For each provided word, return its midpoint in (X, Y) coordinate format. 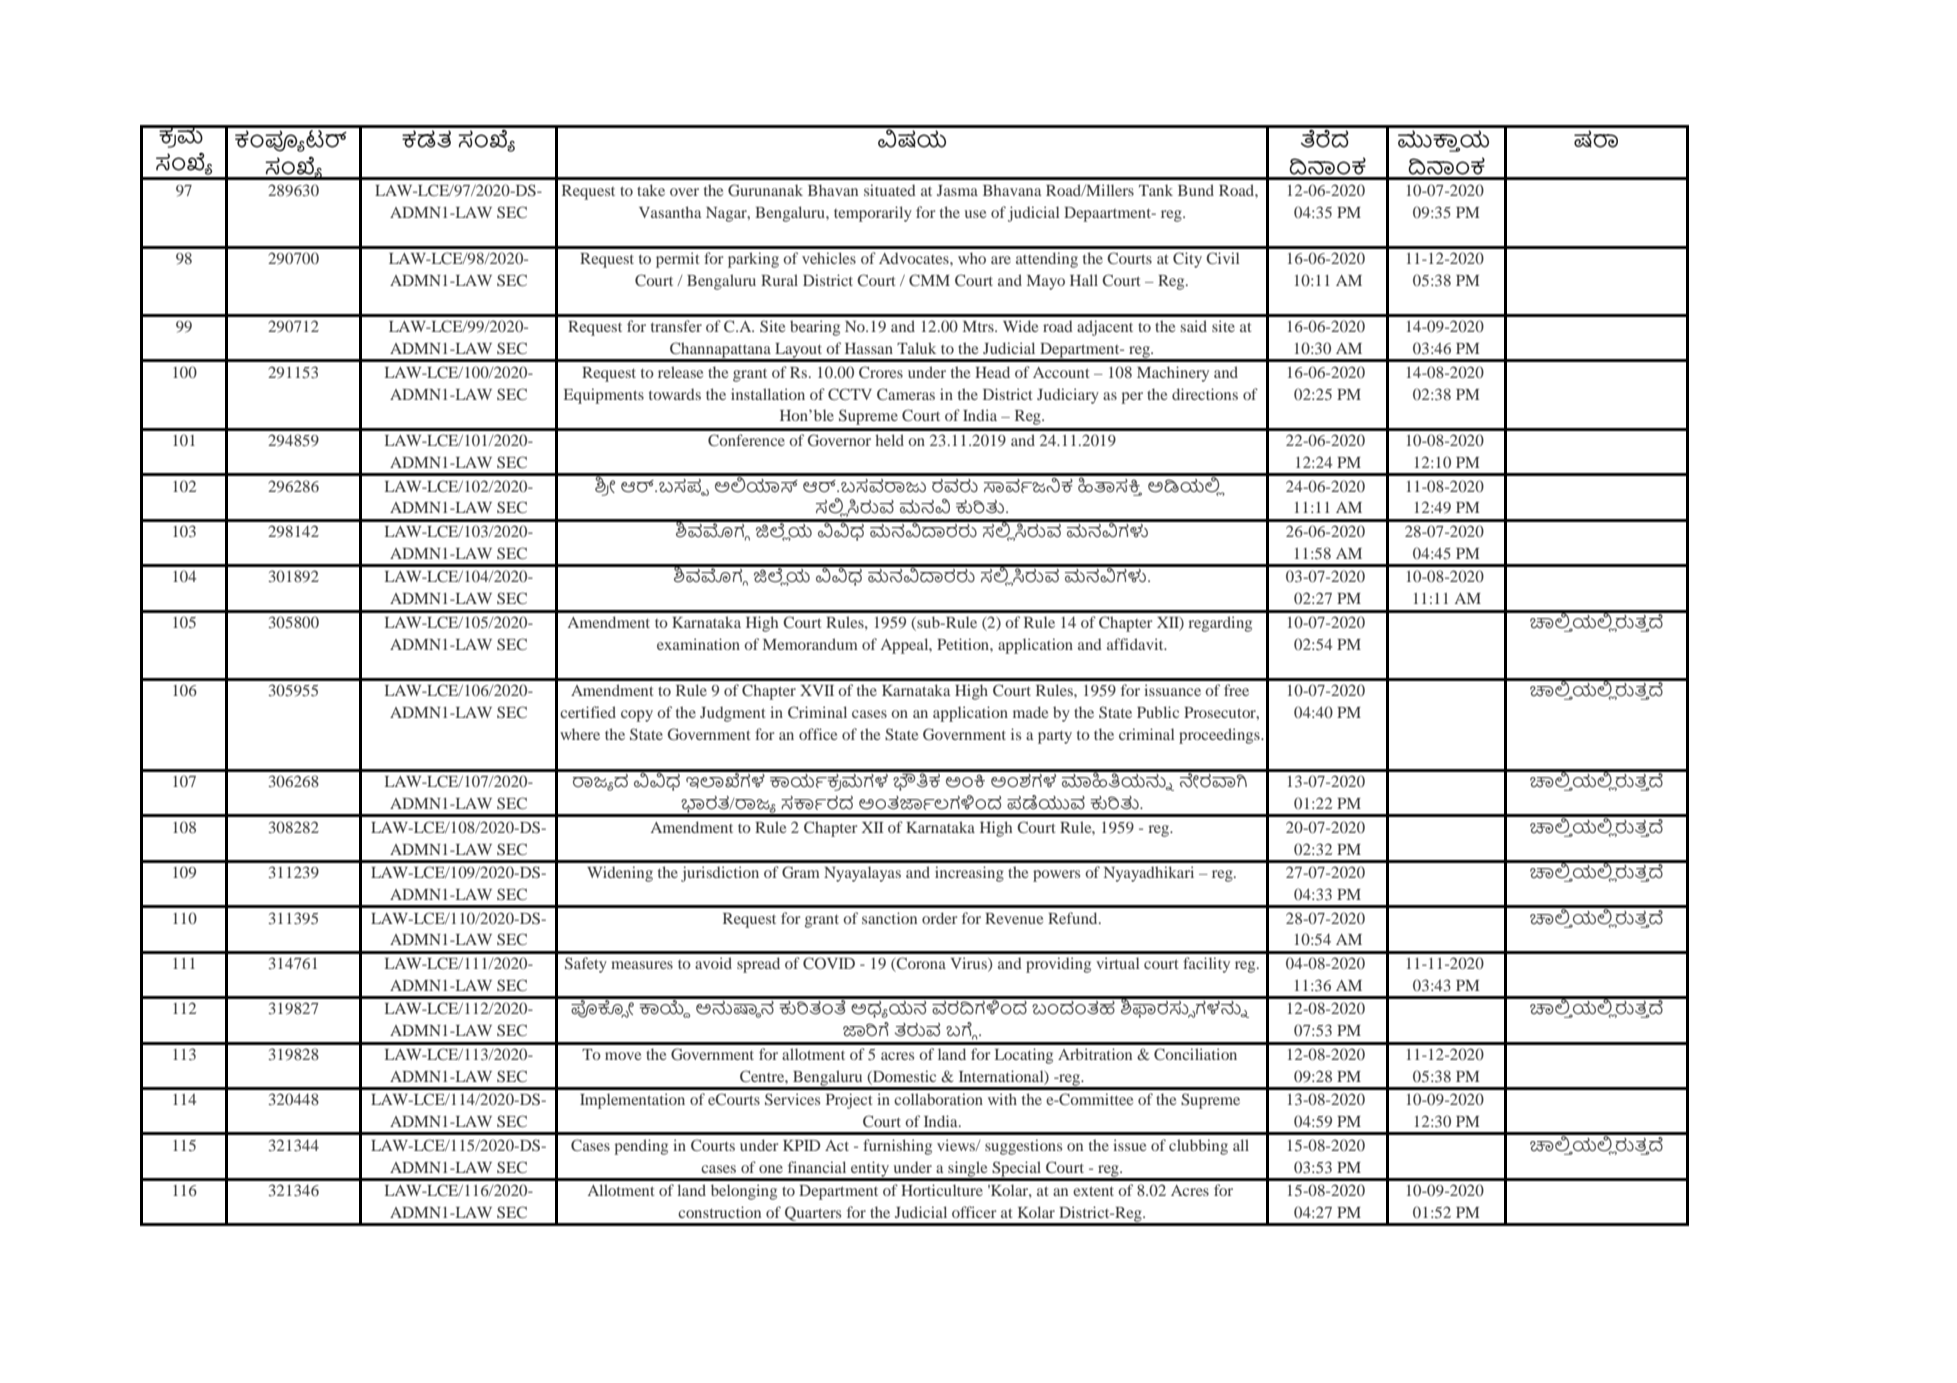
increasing (969, 874)
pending (641, 1147)
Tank (1156, 190)
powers (1056, 876)
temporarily (873, 214)
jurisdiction (720, 874)
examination (698, 644)
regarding (1220, 624)
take (651, 190)
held (889, 440)
